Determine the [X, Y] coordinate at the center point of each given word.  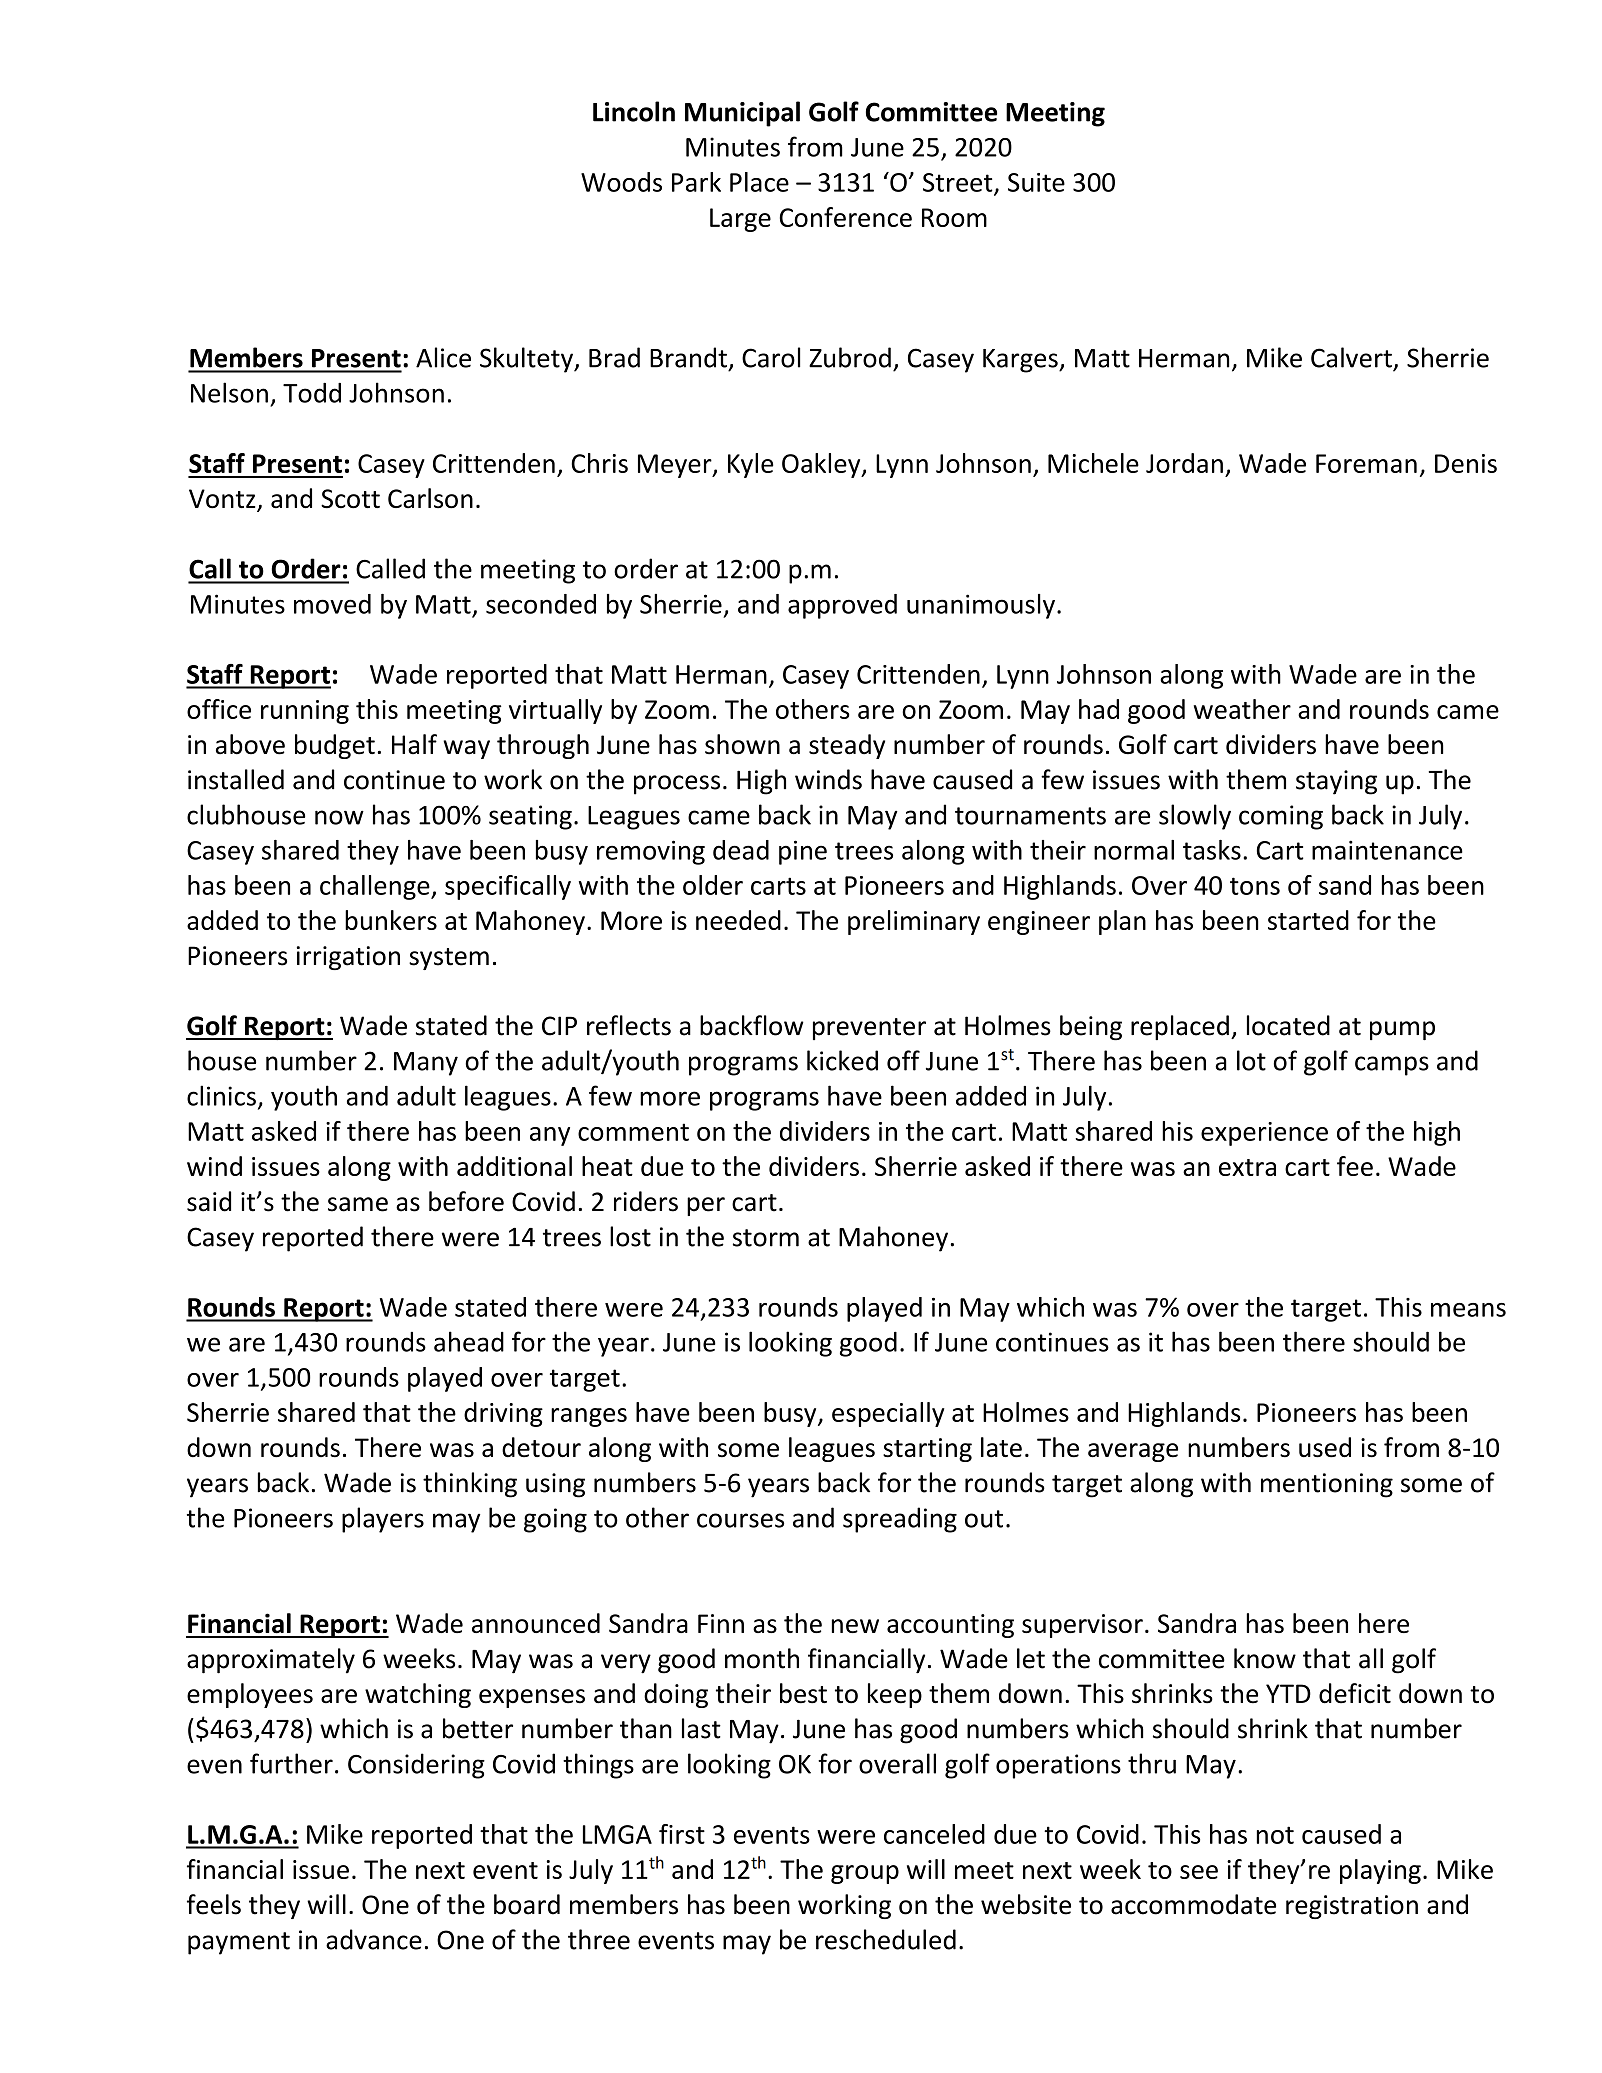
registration [1352, 1907]
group [865, 1874]
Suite [1036, 182]
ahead [469, 1341]
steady [847, 746]
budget [335, 746]
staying [1336, 782]
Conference [846, 217]
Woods [621, 182]
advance [374, 1939]
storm [766, 1238]
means [1468, 1310]
